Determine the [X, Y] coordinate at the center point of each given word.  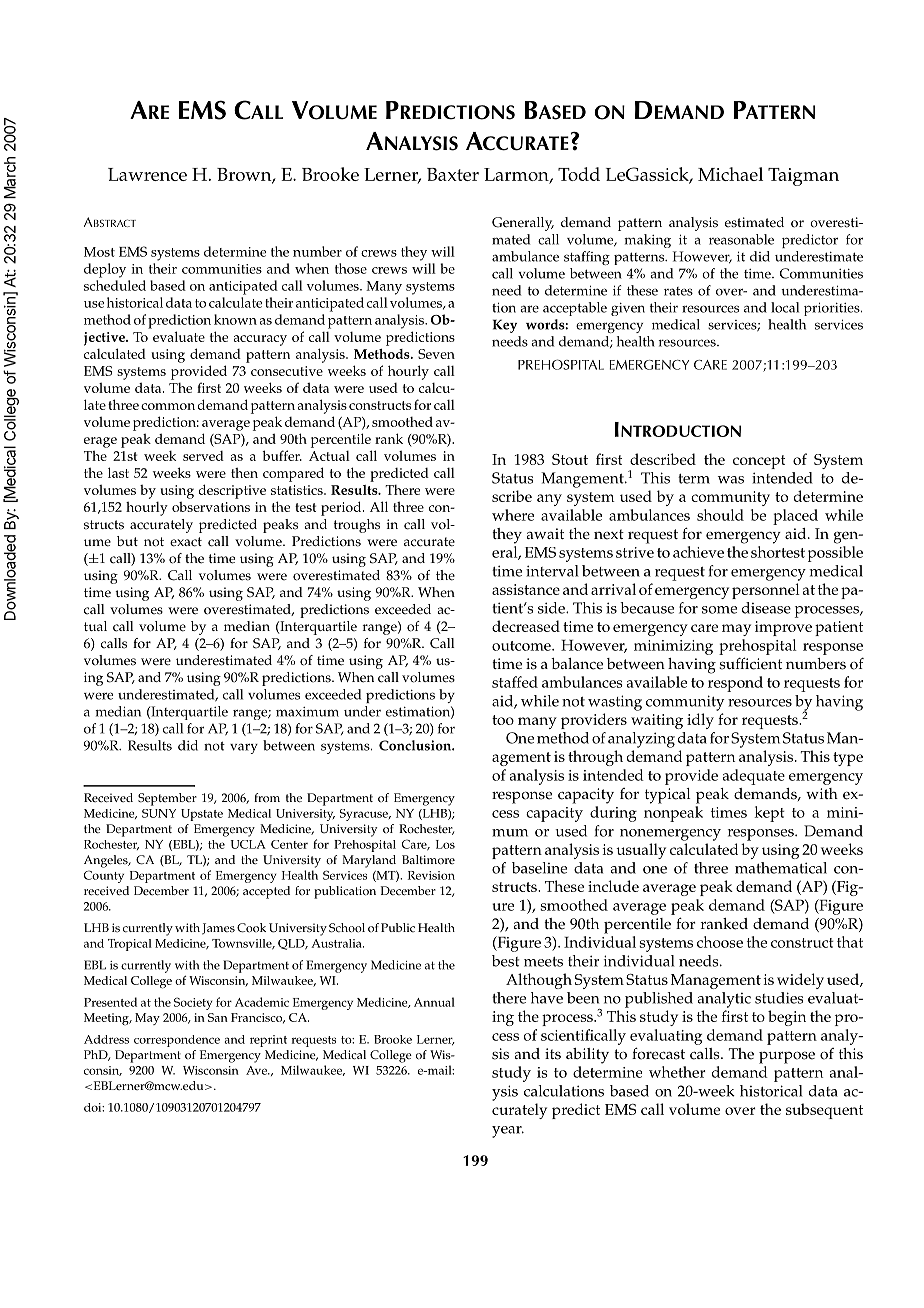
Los [445, 844]
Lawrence [147, 174]
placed [795, 517]
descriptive [232, 491]
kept [769, 814]
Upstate [202, 815]
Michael [730, 174]
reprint [268, 1041]
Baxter [453, 174]
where [513, 515]
